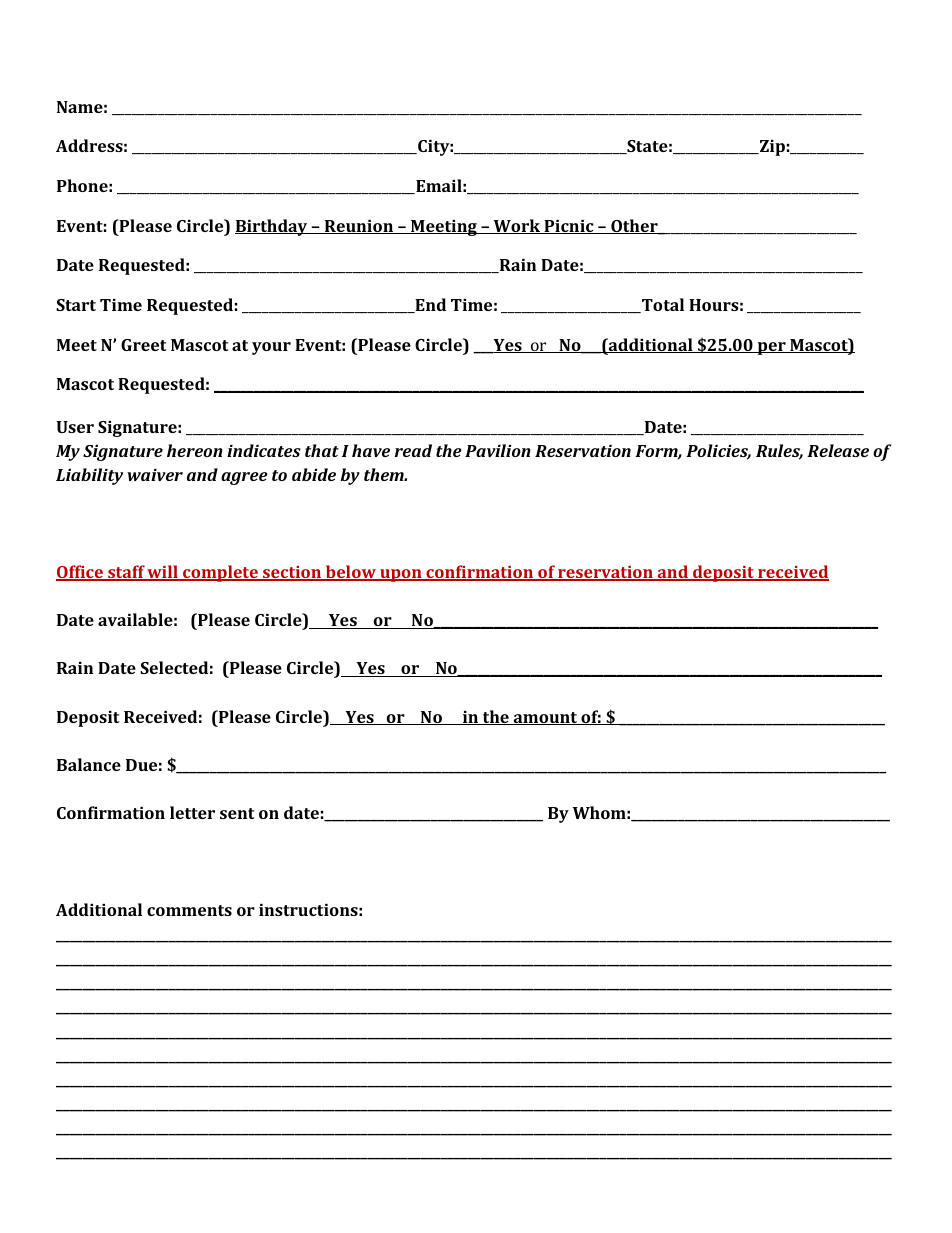 This document has width=952, height=1233. I want to click on amount, so click(545, 718).
